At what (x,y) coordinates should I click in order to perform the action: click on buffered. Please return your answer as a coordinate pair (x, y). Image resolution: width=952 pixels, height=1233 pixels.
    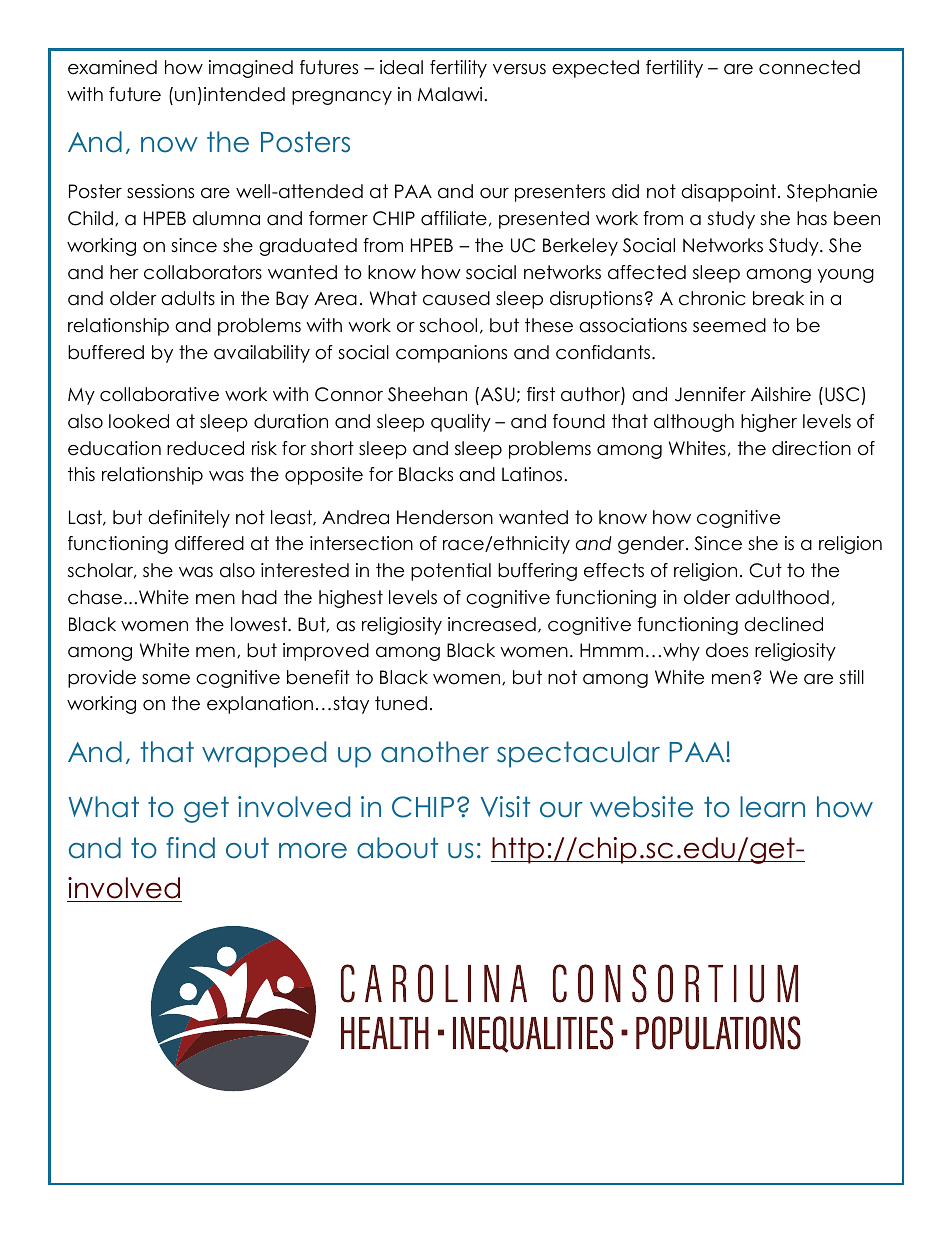
    Looking at the image, I should click on (106, 352).
